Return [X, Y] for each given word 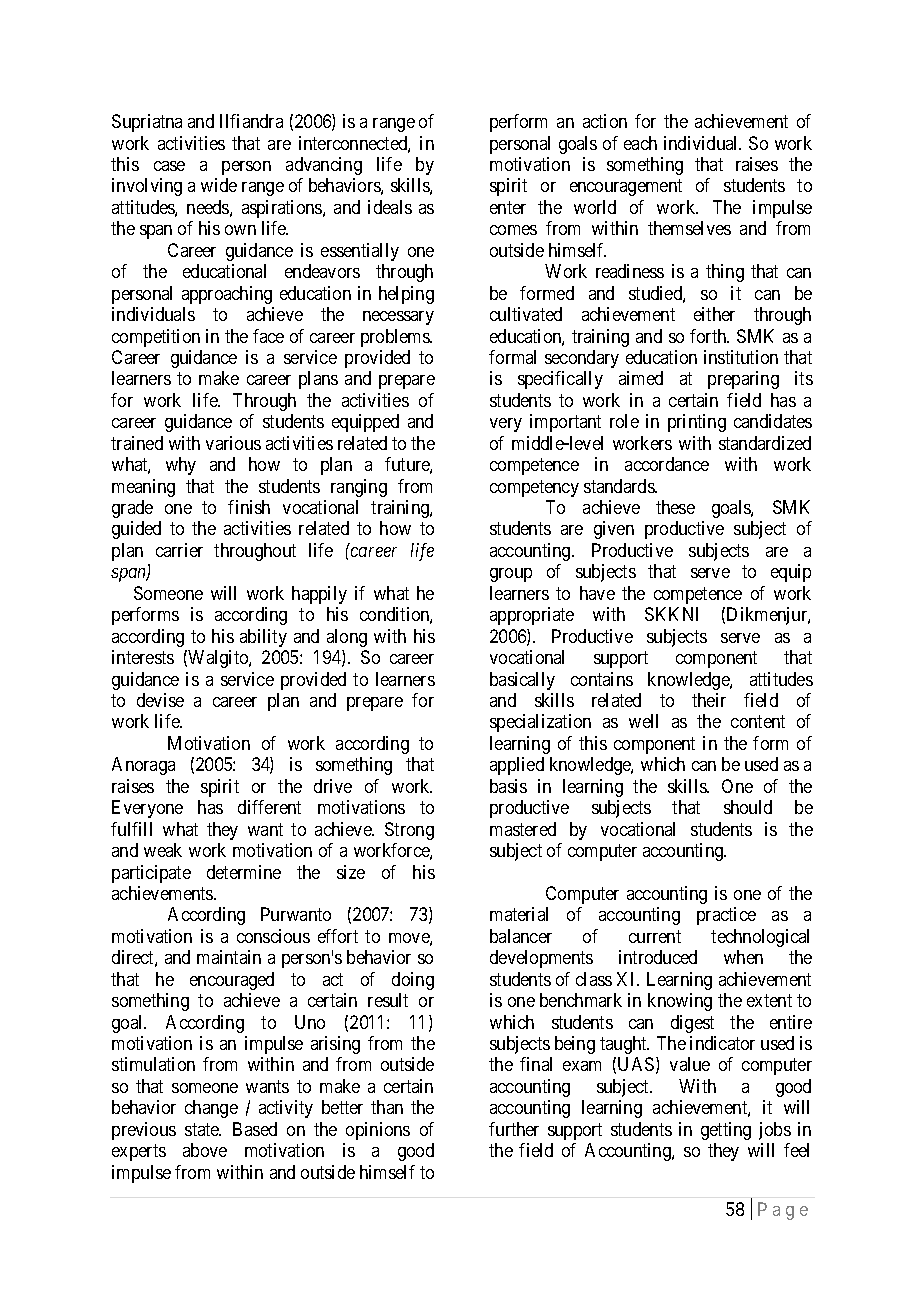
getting [726, 1131]
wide [219, 185]
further [514, 1129]
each [640, 143]
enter [508, 207]
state [203, 1129]
